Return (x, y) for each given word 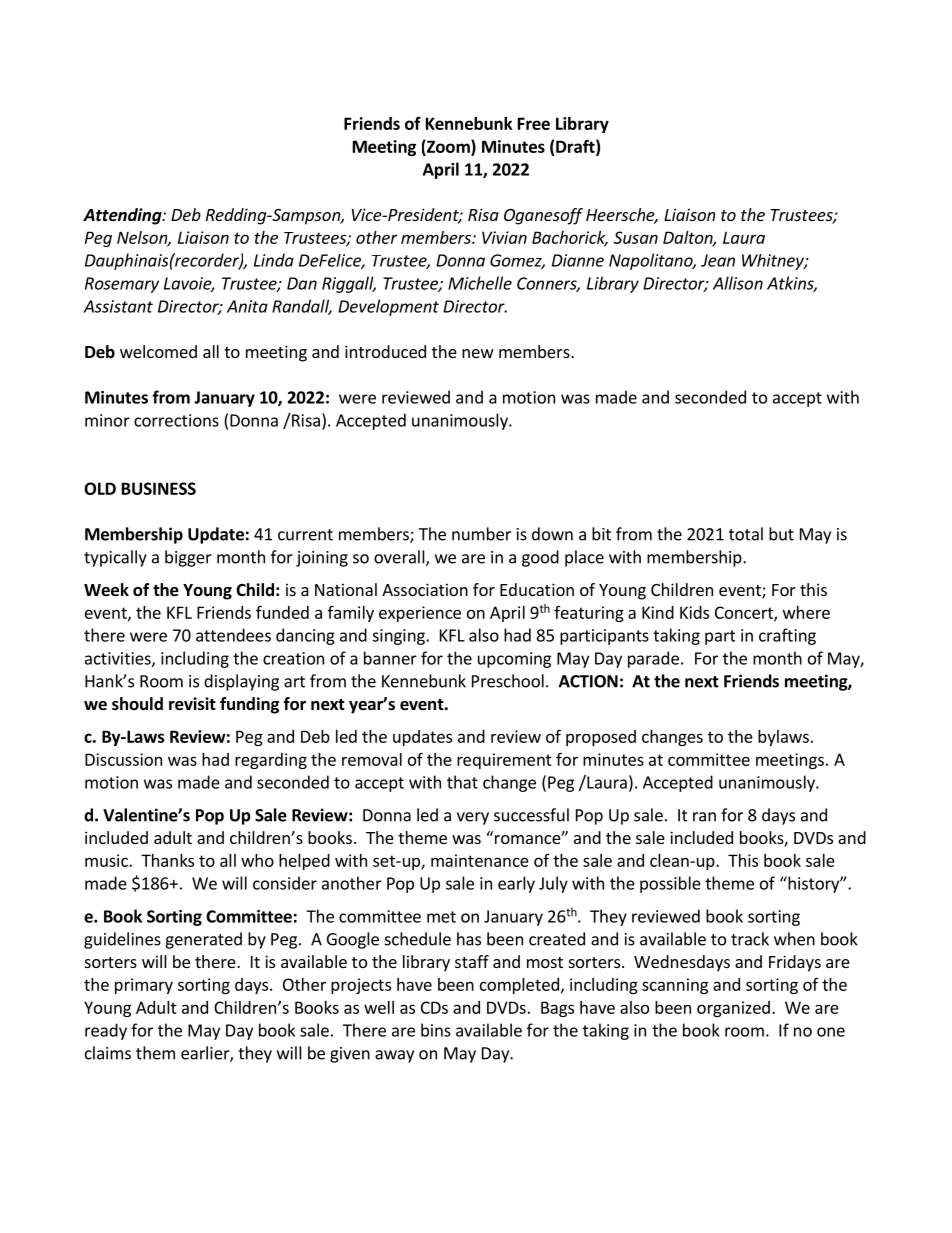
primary (144, 986)
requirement (504, 761)
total (746, 534)
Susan (636, 237)
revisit (192, 704)
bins (436, 1030)
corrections (176, 420)
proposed (601, 738)
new (478, 353)
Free (534, 123)
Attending (123, 216)
